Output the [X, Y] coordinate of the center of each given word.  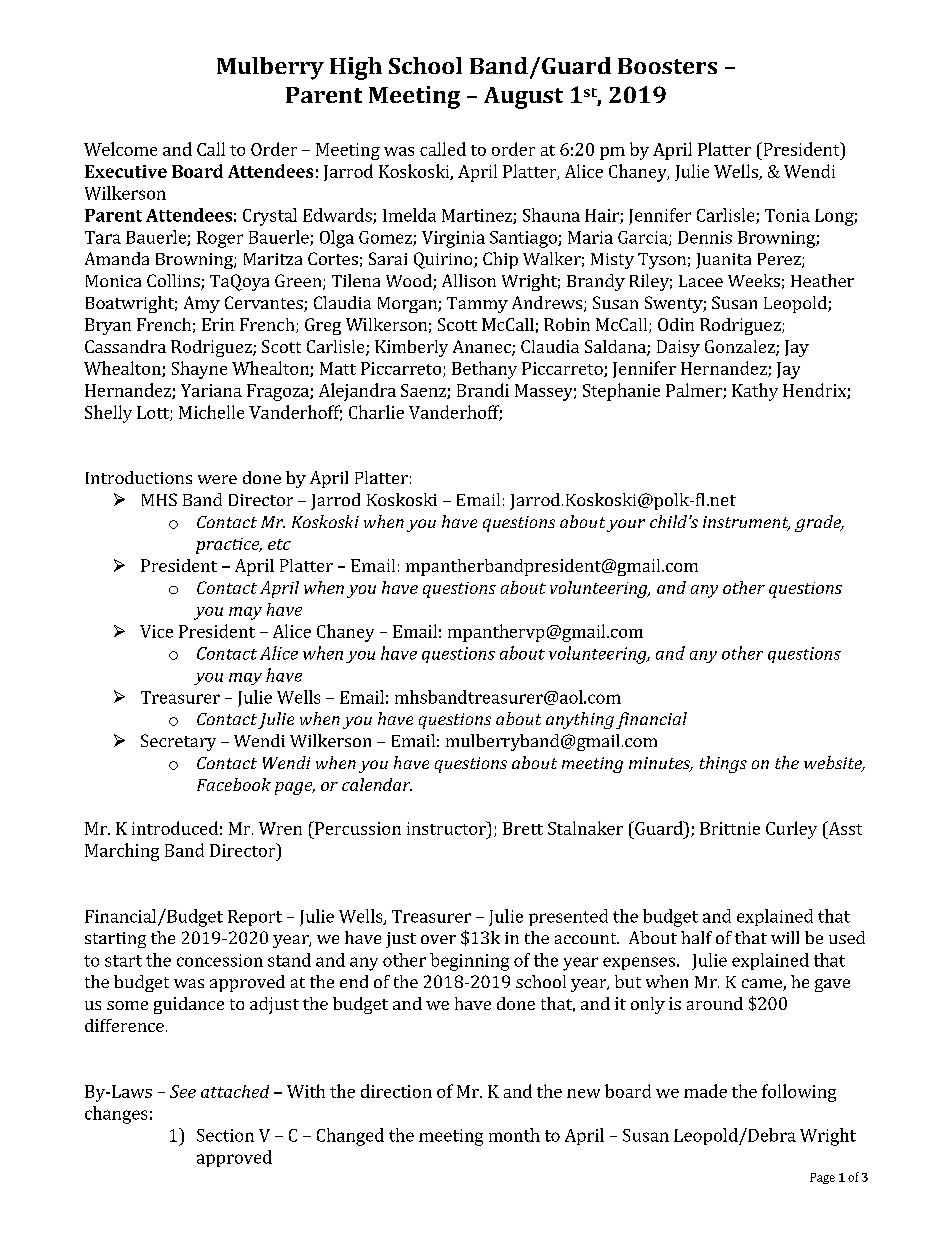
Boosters [667, 66]
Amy [202, 304]
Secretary [178, 742]
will [785, 937]
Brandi [483, 390]
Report [255, 918]
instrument [746, 523]
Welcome [120, 149]
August [523, 98]
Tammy [477, 305]
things [723, 764]
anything [580, 720]
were [217, 479]
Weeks [754, 280]
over [438, 939]
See [183, 1091]
